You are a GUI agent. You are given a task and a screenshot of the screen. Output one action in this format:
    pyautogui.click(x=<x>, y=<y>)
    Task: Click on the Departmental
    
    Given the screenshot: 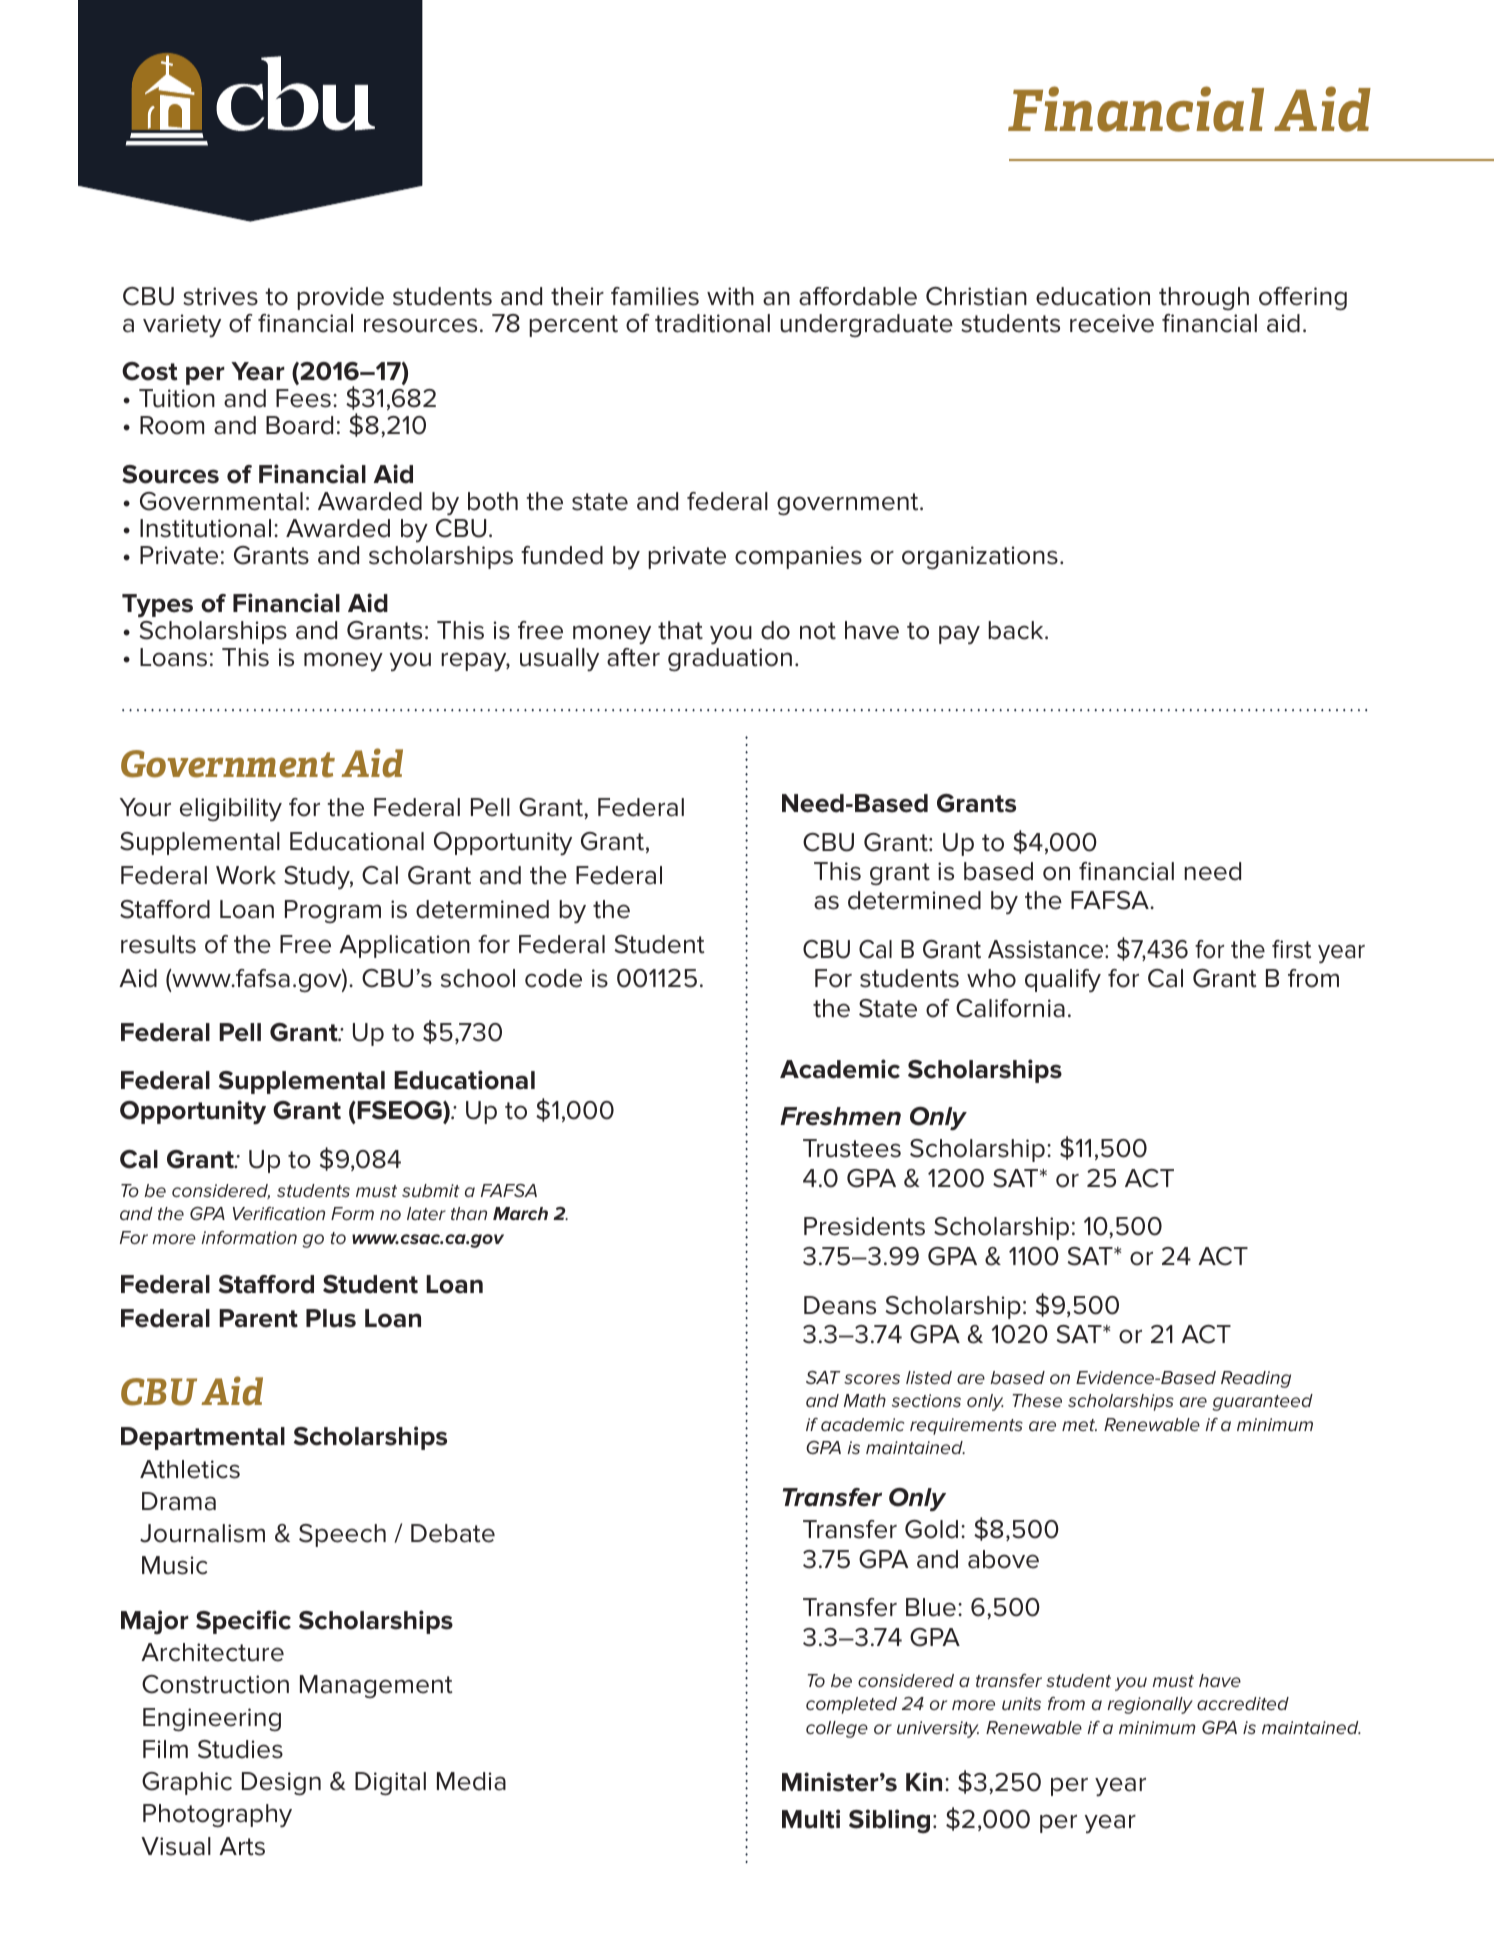 What is the action you would take?
    pyautogui.click(x=203, y=1438)
